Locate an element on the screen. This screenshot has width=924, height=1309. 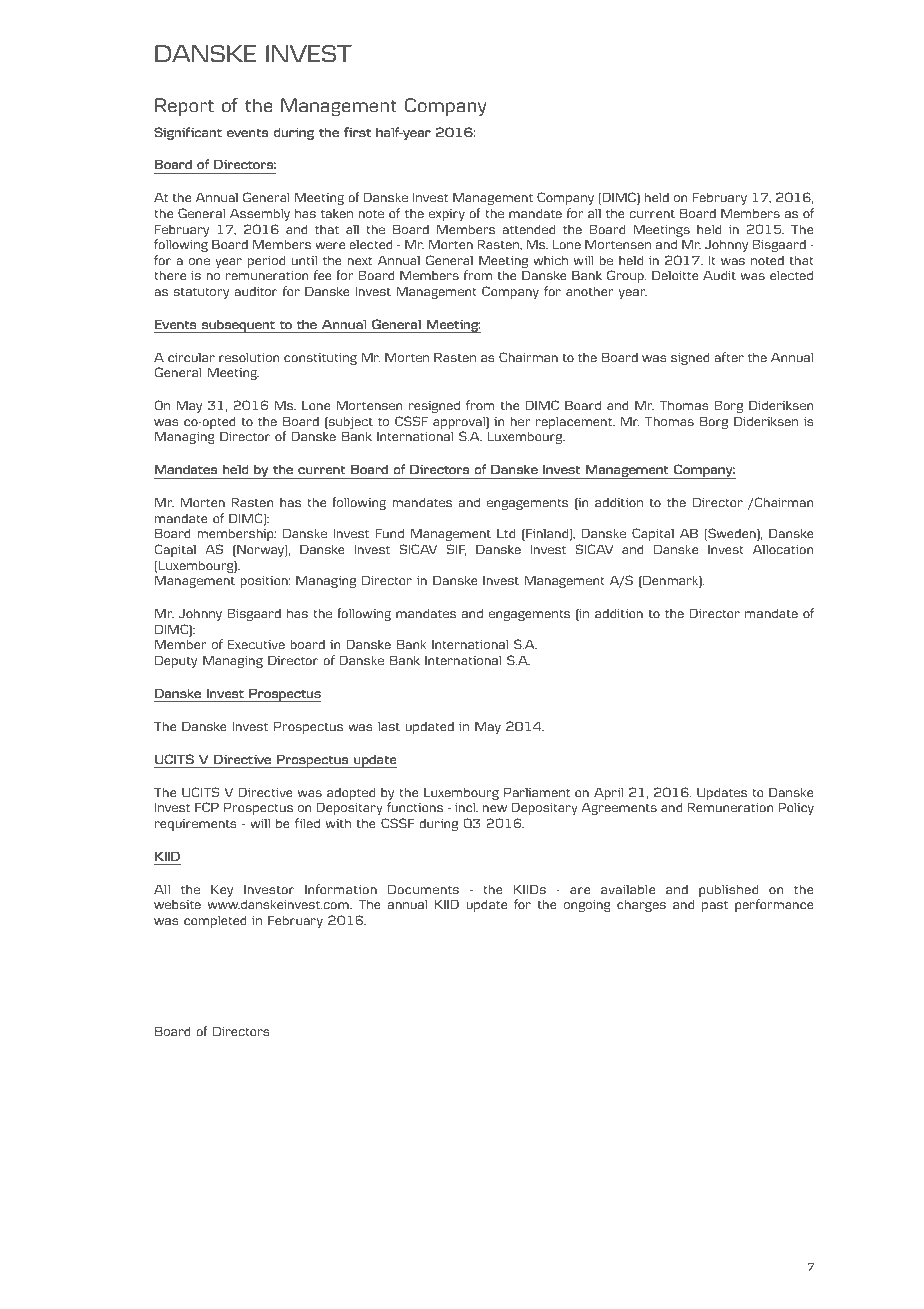
Deloitte is located at coordinates (675, 275).
